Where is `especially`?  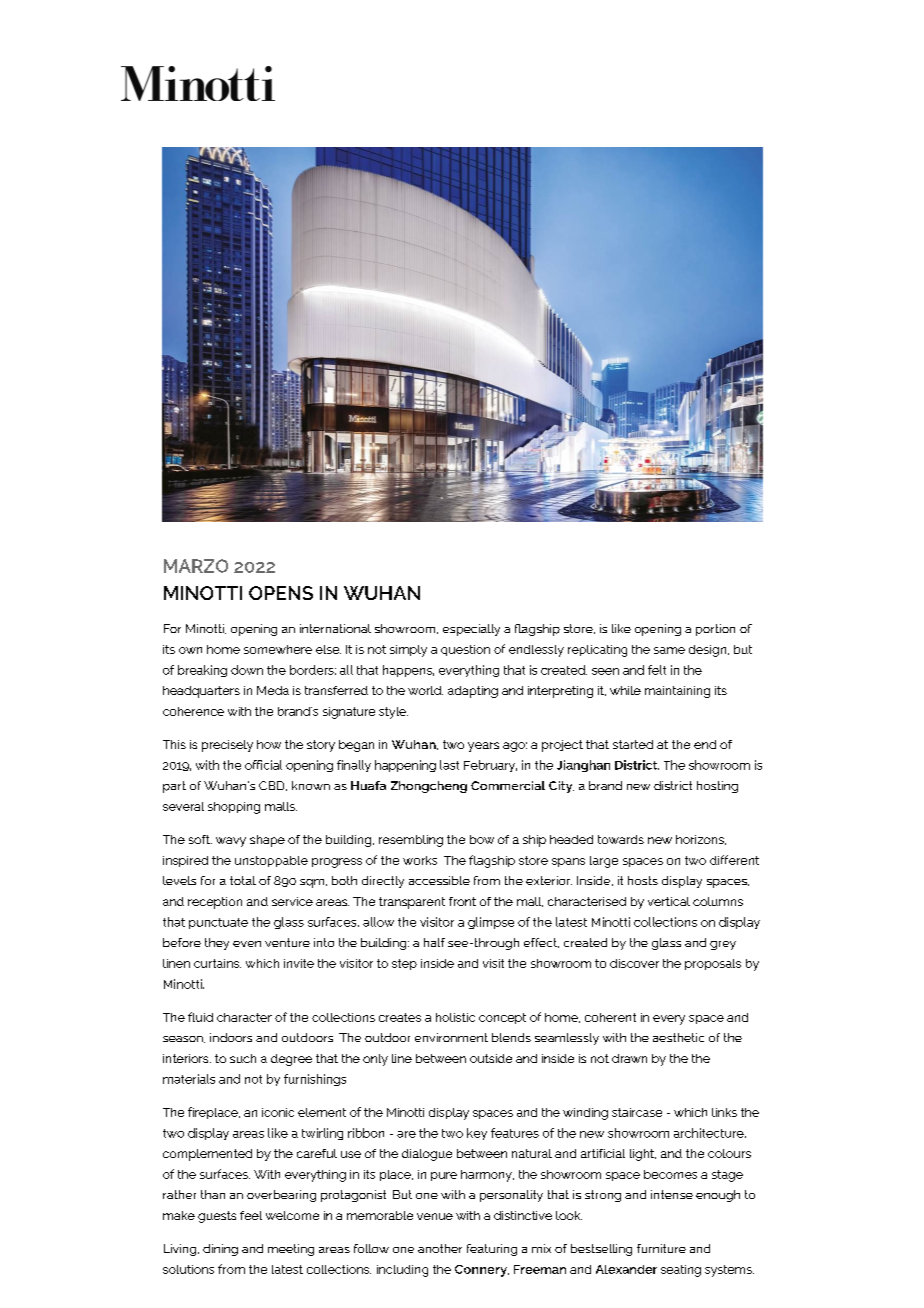
especially is located at coordinates (471, 630).
